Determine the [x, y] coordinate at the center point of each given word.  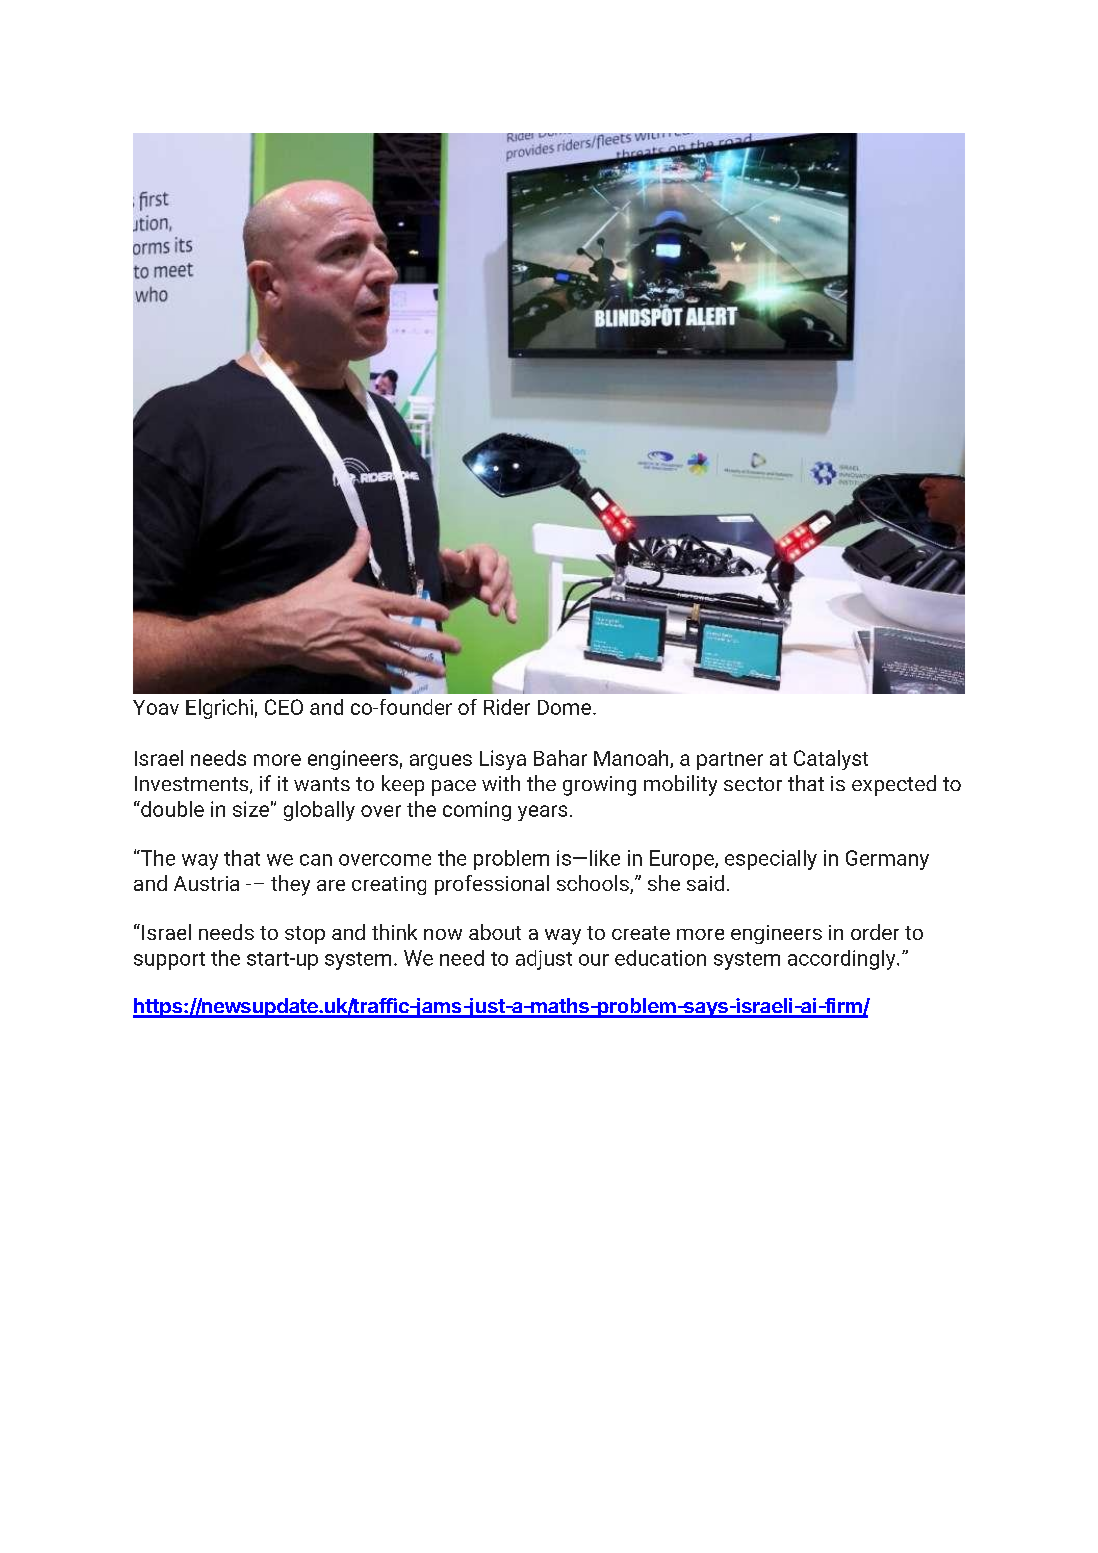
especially [771, 860]
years [542, 813]
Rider [507, 707]
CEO [284, 707]
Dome [564, 707]
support [169, 961]
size [251, 809]
